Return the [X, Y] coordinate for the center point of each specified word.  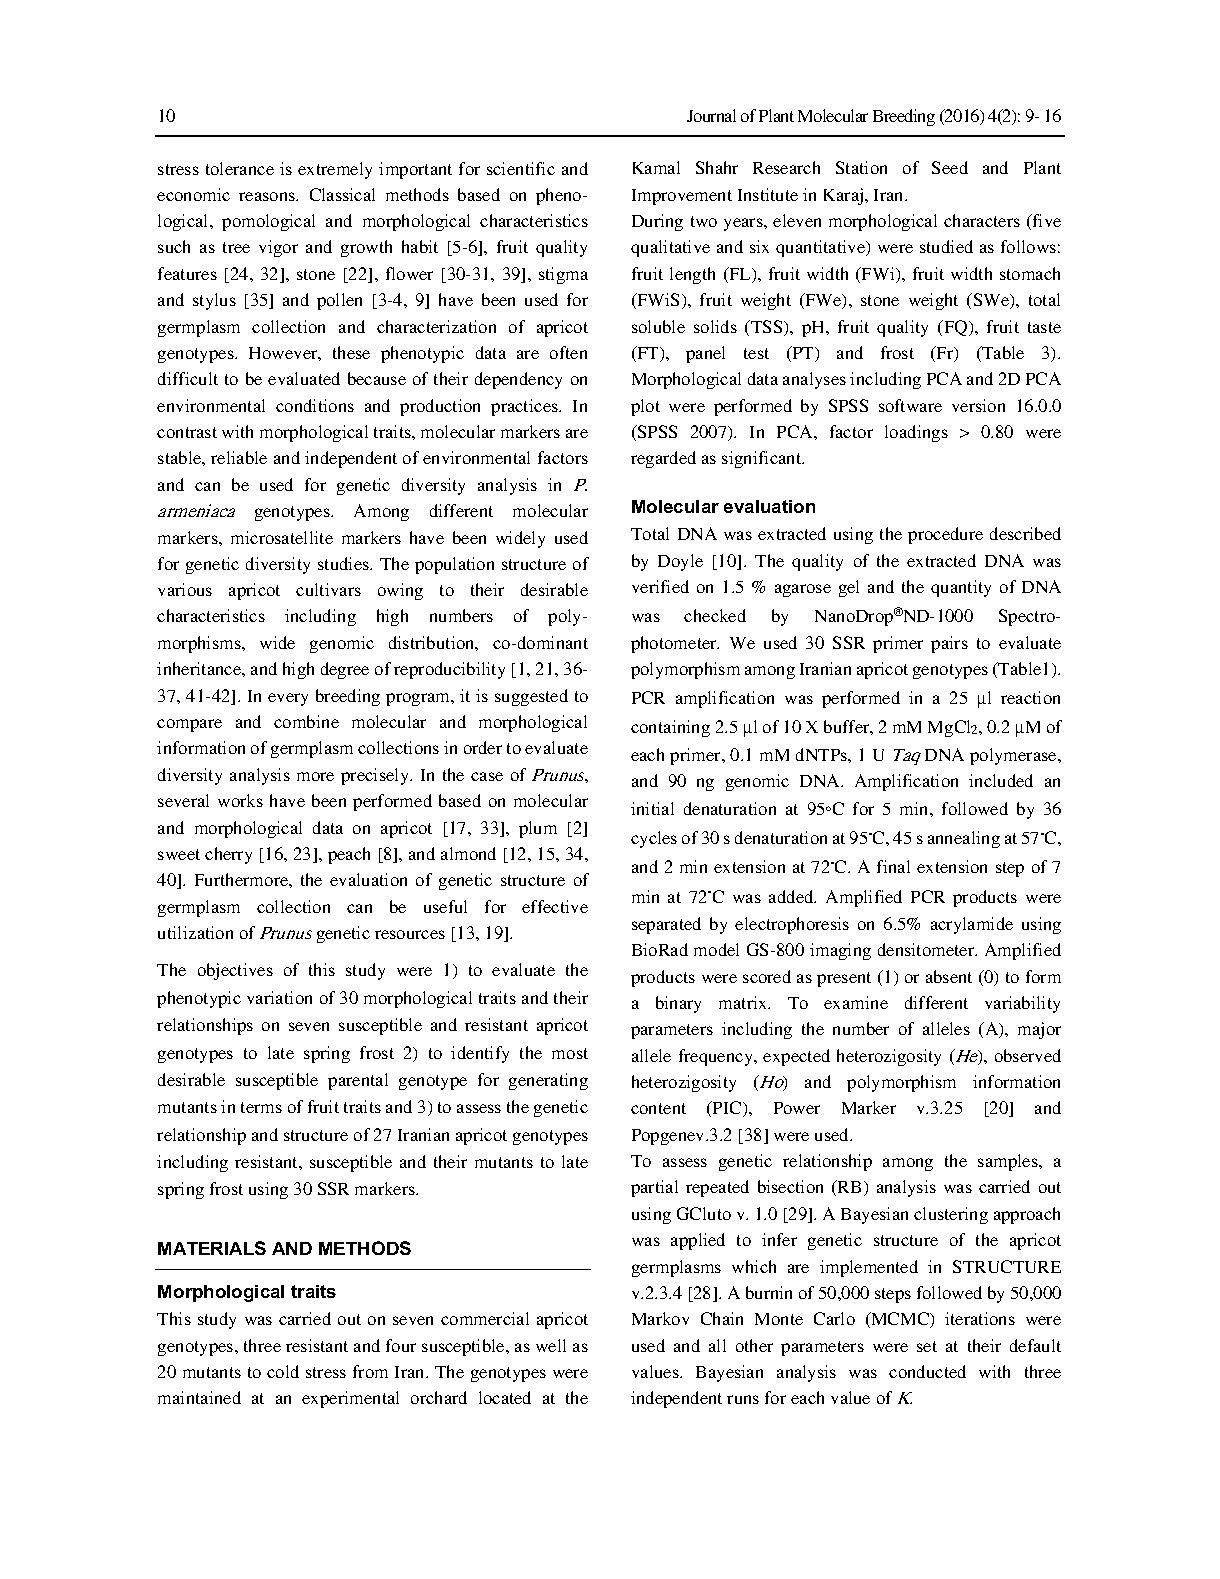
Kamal [656, 167]
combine [306, 721]
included [1001, 780]
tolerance [240, 168]
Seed [950, 167]
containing [670, 728]
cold [283, 1371]
